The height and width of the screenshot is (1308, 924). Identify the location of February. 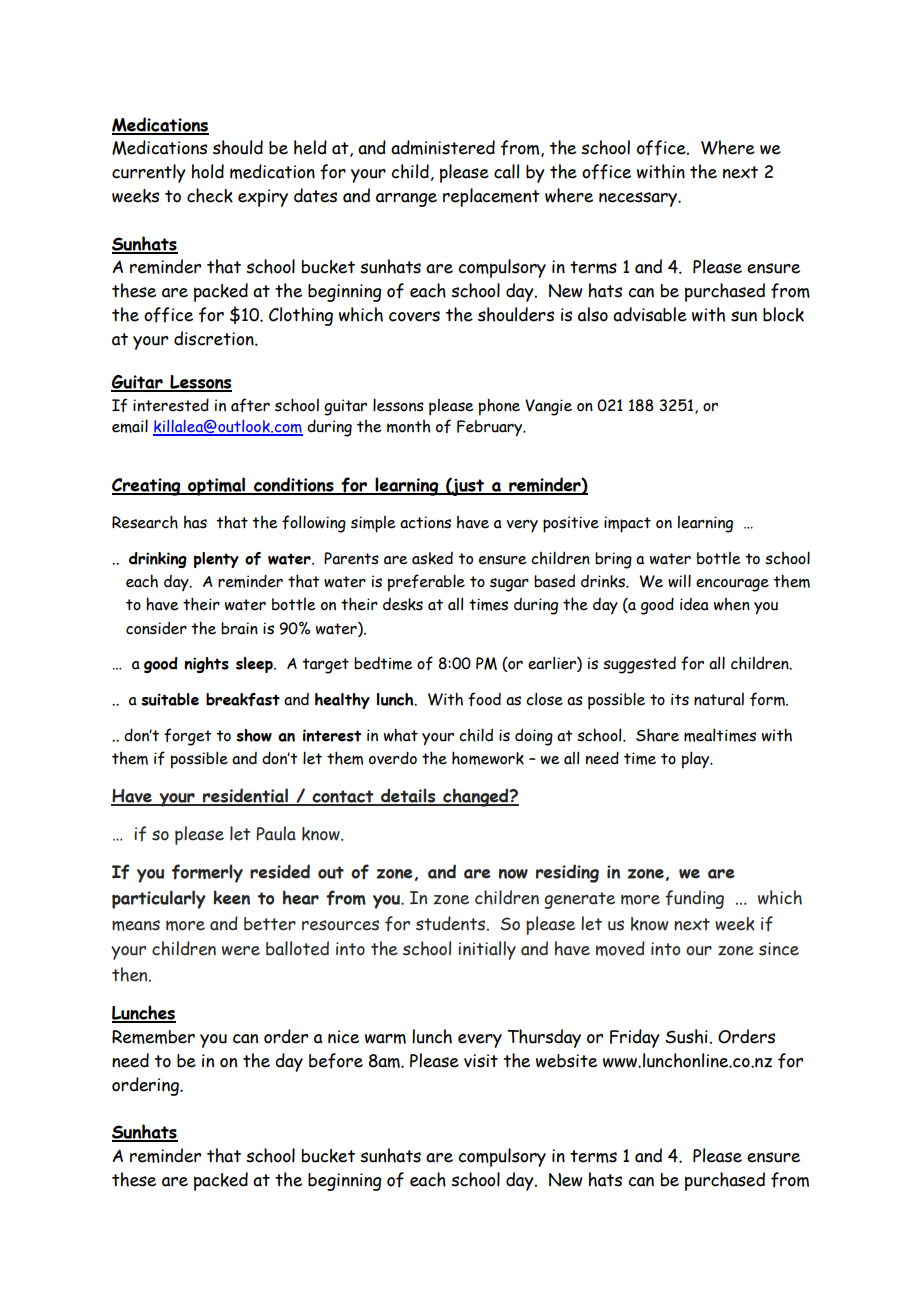
(491, 428).
